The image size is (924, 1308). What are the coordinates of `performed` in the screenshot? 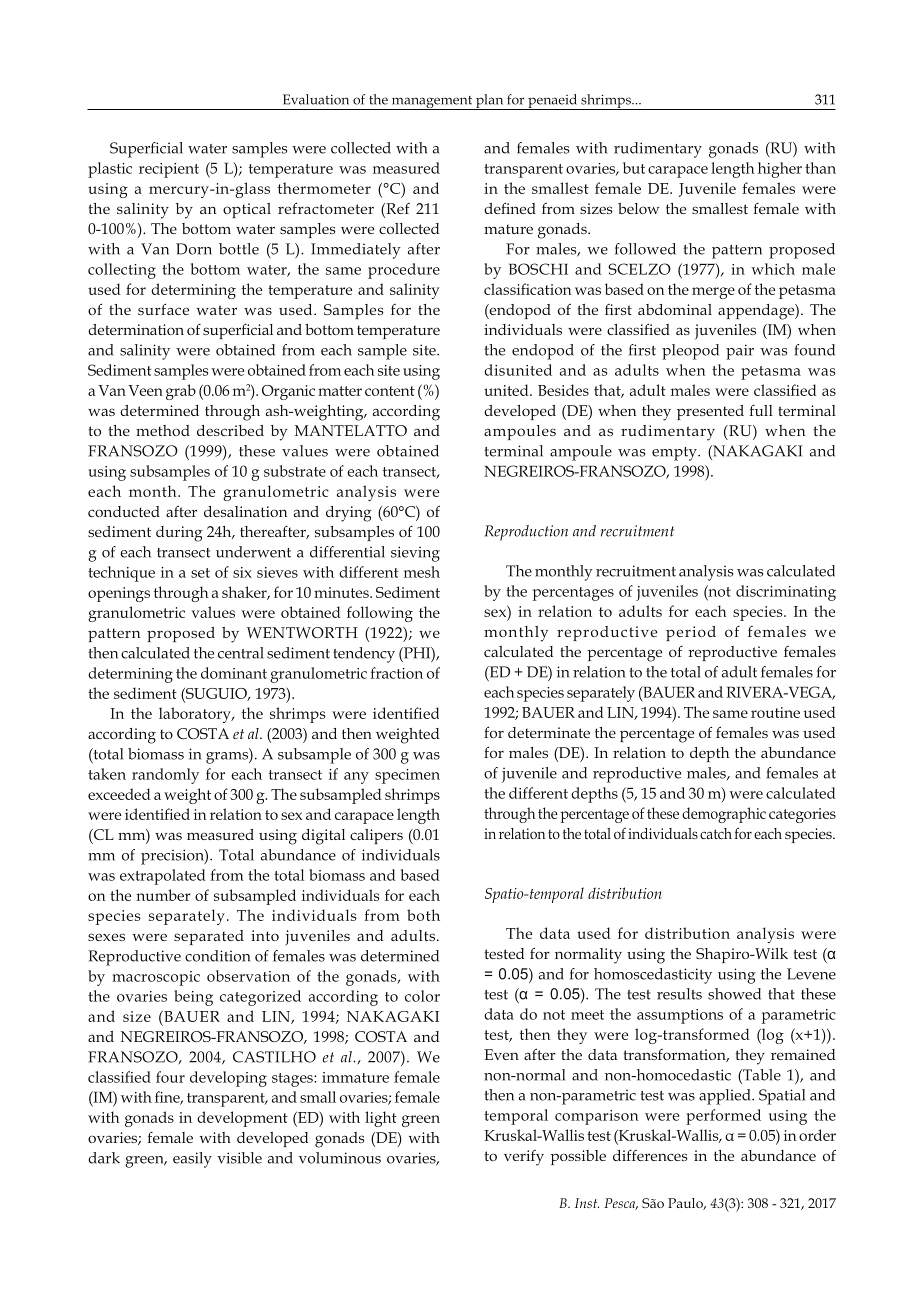 It's located at (723, 1117).
